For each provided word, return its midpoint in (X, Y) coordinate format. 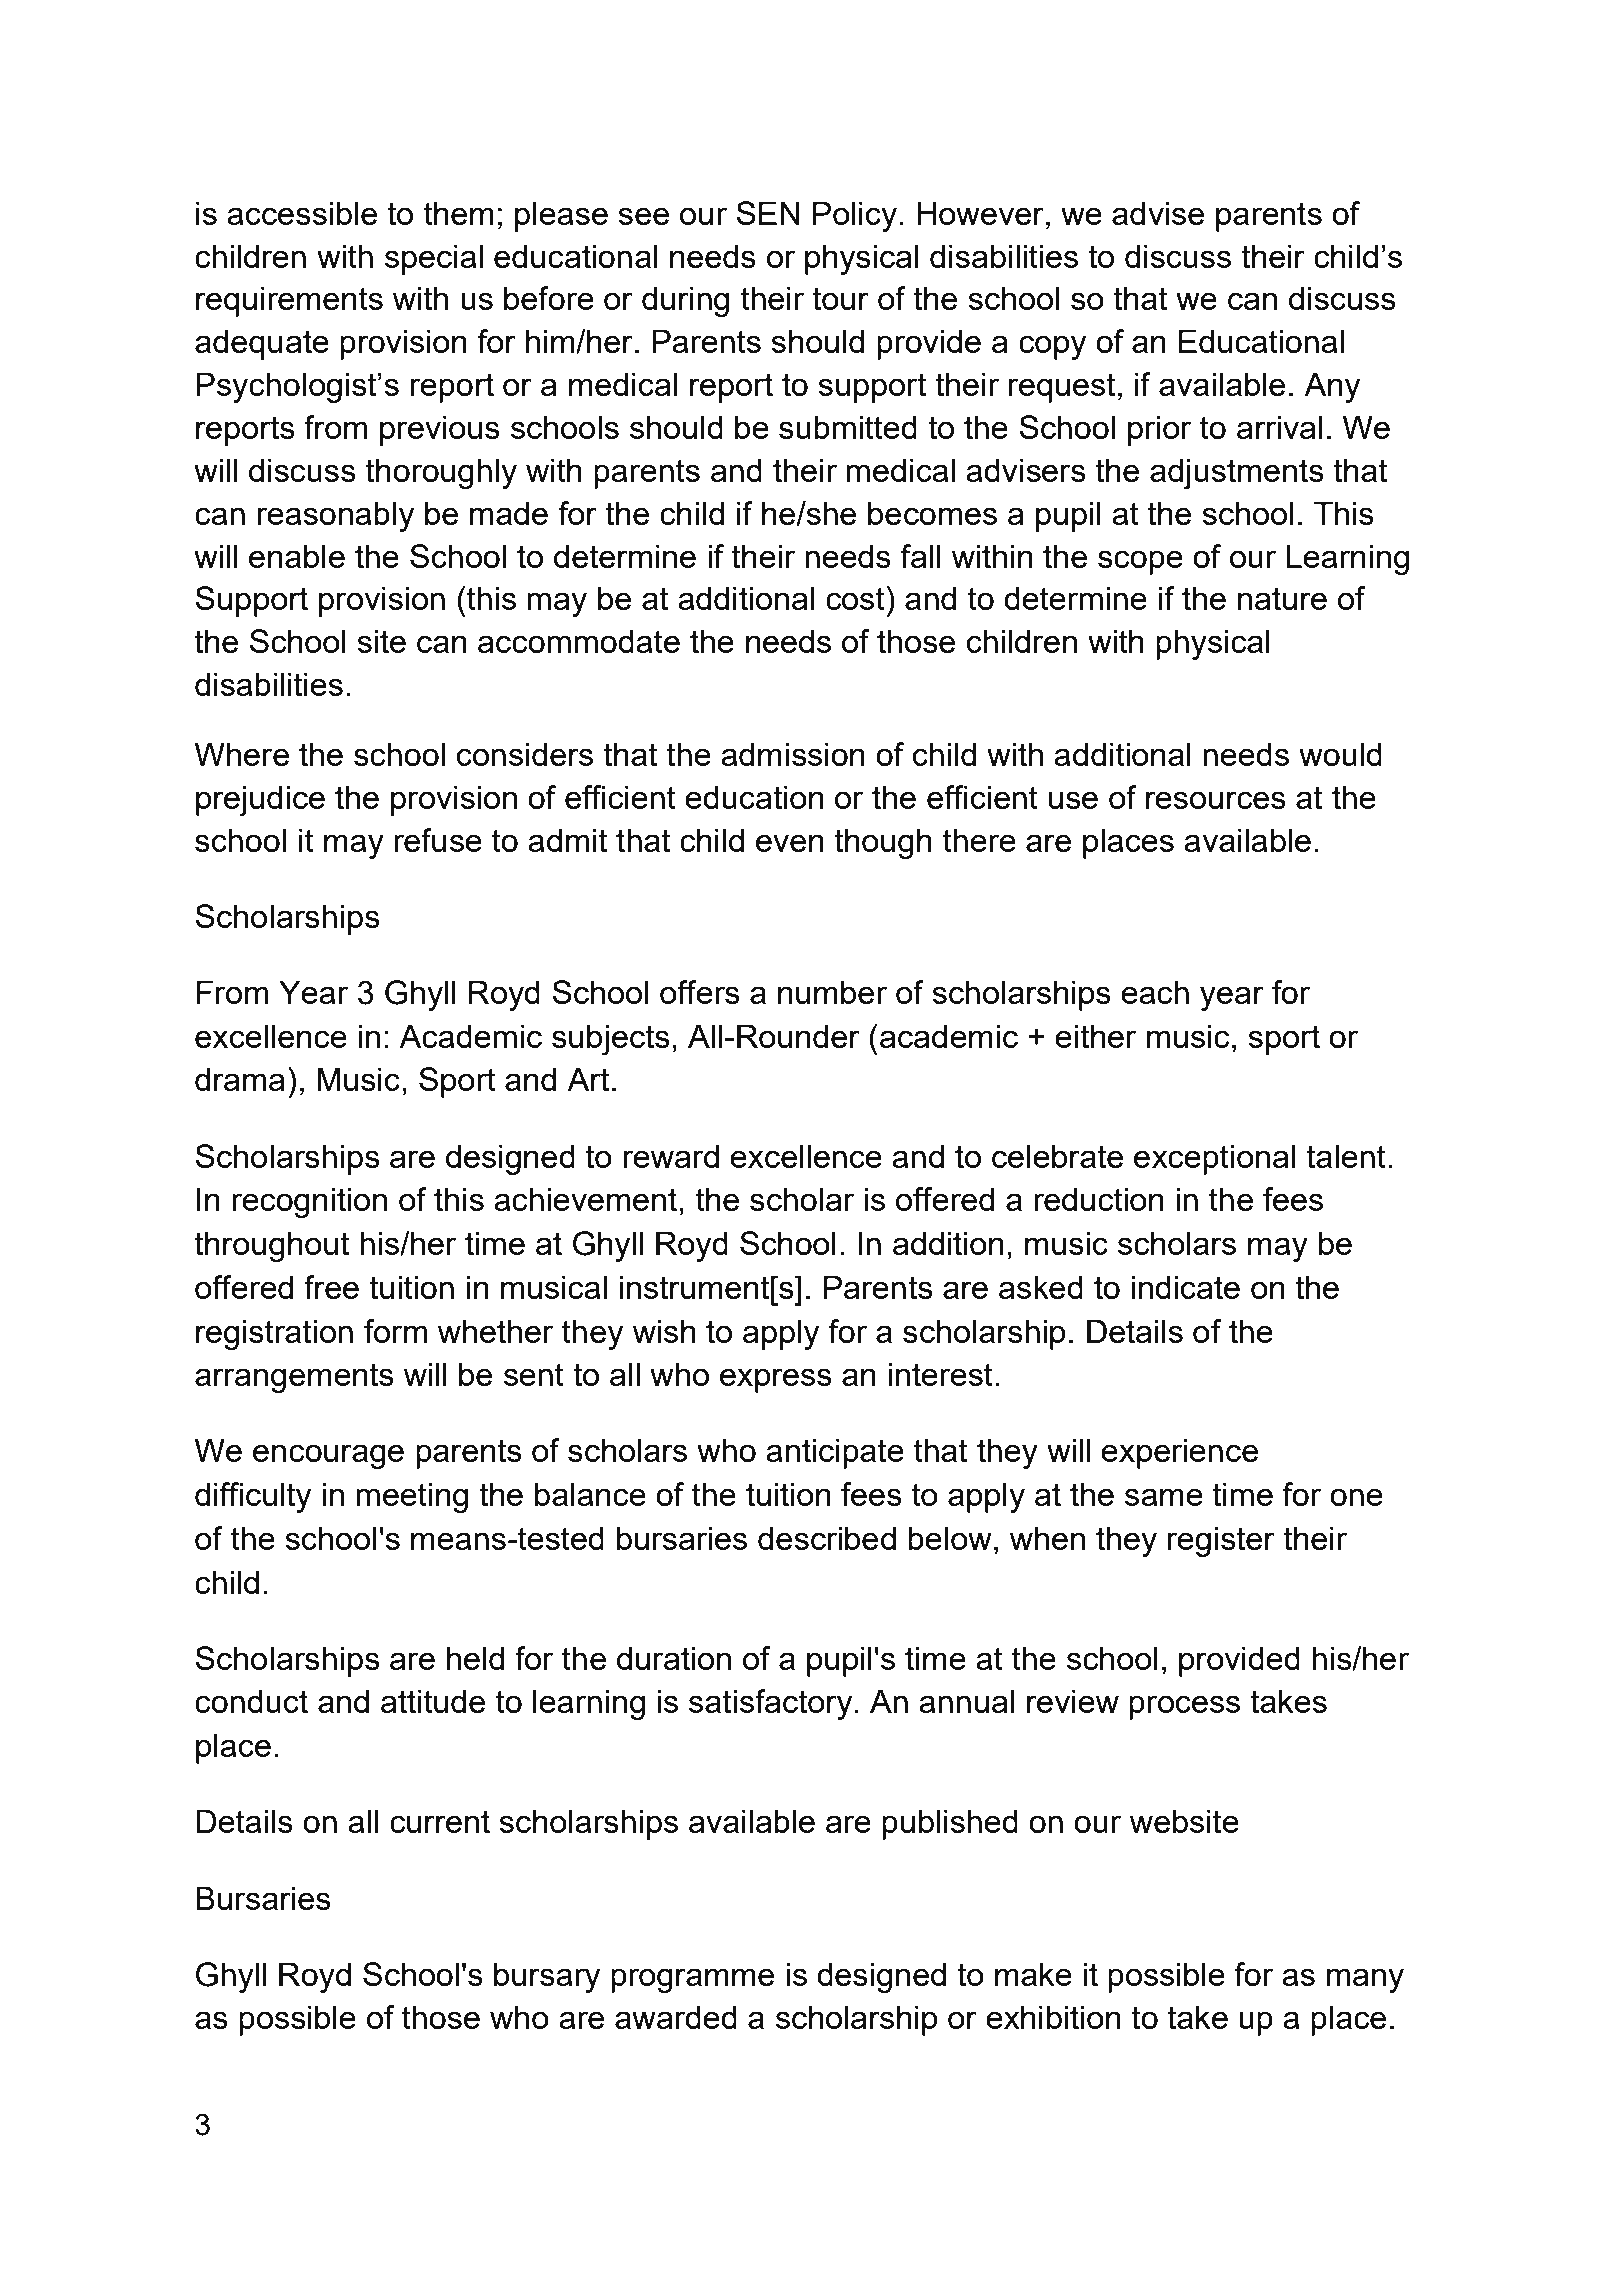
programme (692, 1980)
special (434, 259)
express (776, 1380)
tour (840, 298)
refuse (438, 840)
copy (1052, 347)
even (790, 843)
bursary (547, 1977)
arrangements (294, 1378)
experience (1179, 1453)
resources (1216, 800)
